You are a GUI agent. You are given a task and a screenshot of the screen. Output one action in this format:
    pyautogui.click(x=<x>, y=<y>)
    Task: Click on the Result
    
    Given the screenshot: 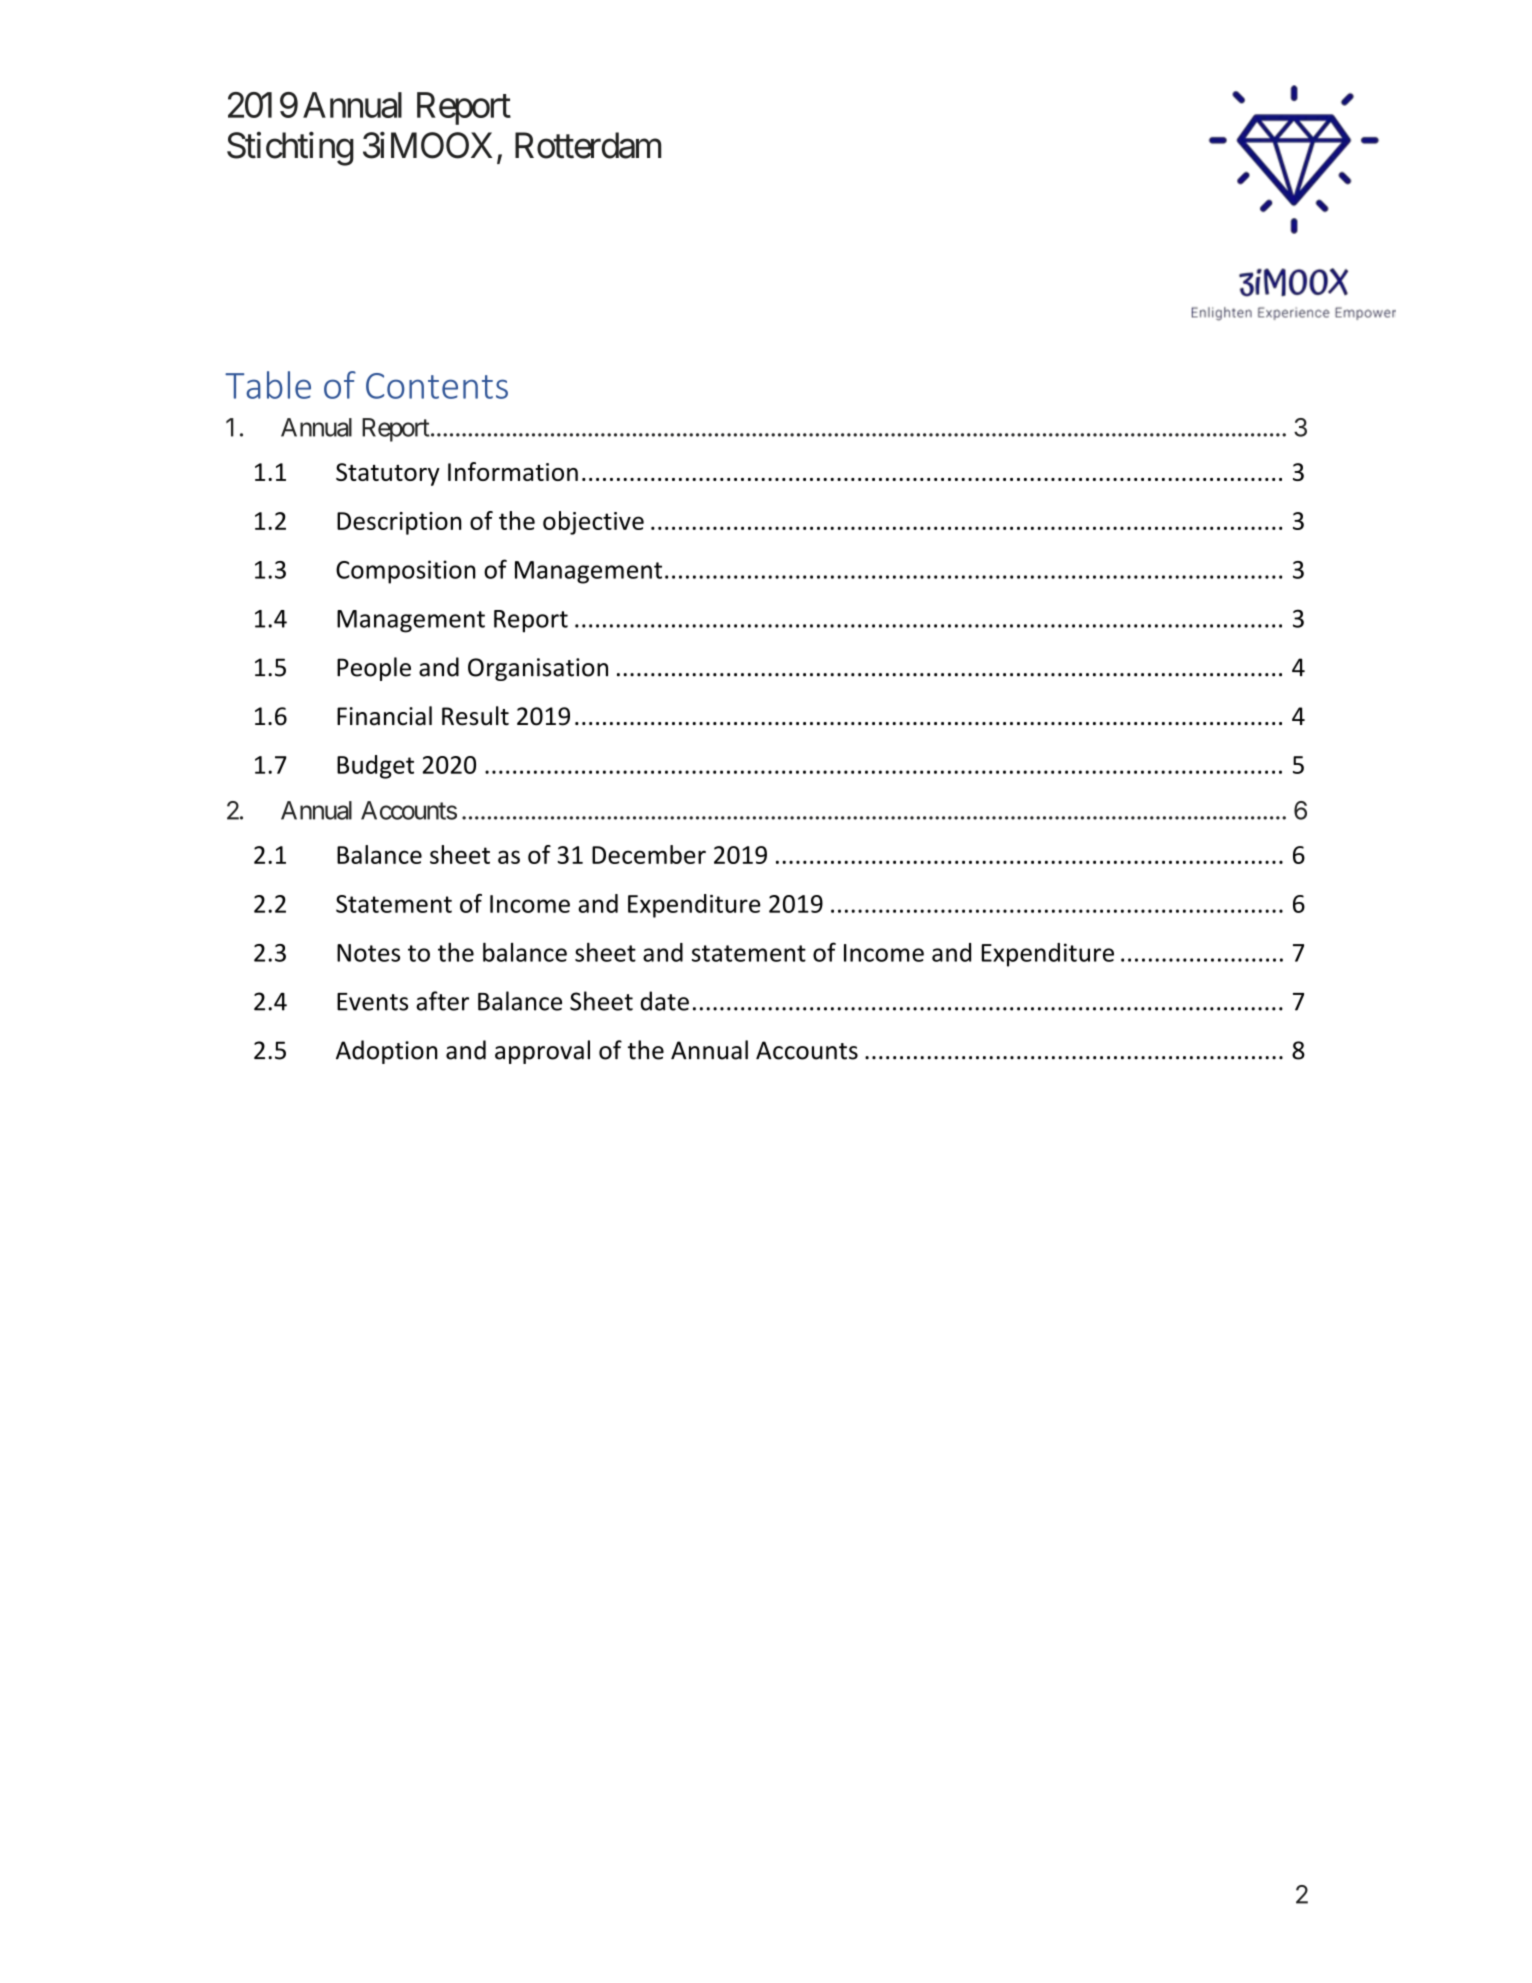 What is the action you would take?
    pyautogui.click(x=475, y=716)
